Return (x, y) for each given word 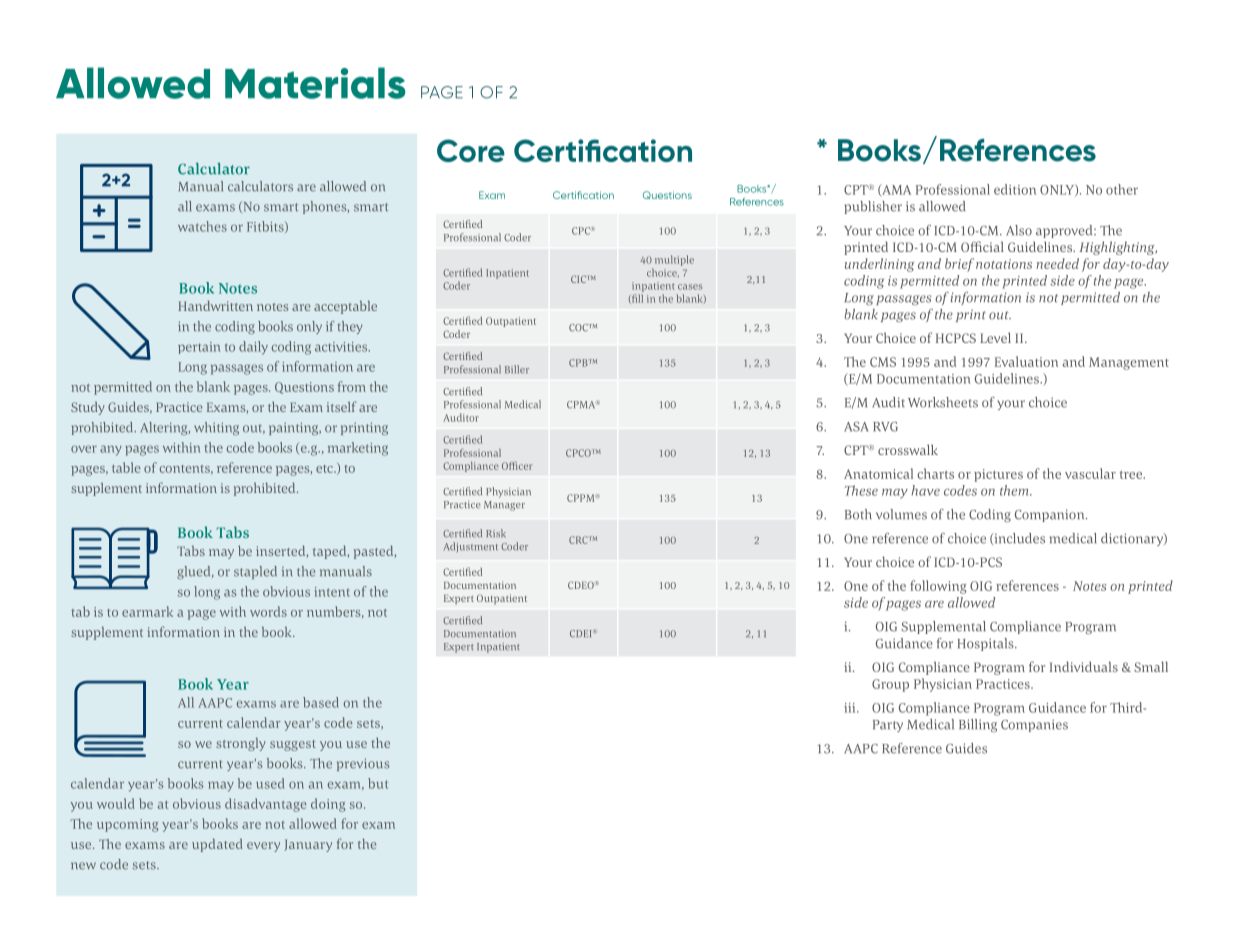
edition (1015, 189)
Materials (315, 83)
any (111, 450)
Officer (517, 465)
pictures (998, 475)
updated (217, 845)
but (378, 783)
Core (471, 150)
